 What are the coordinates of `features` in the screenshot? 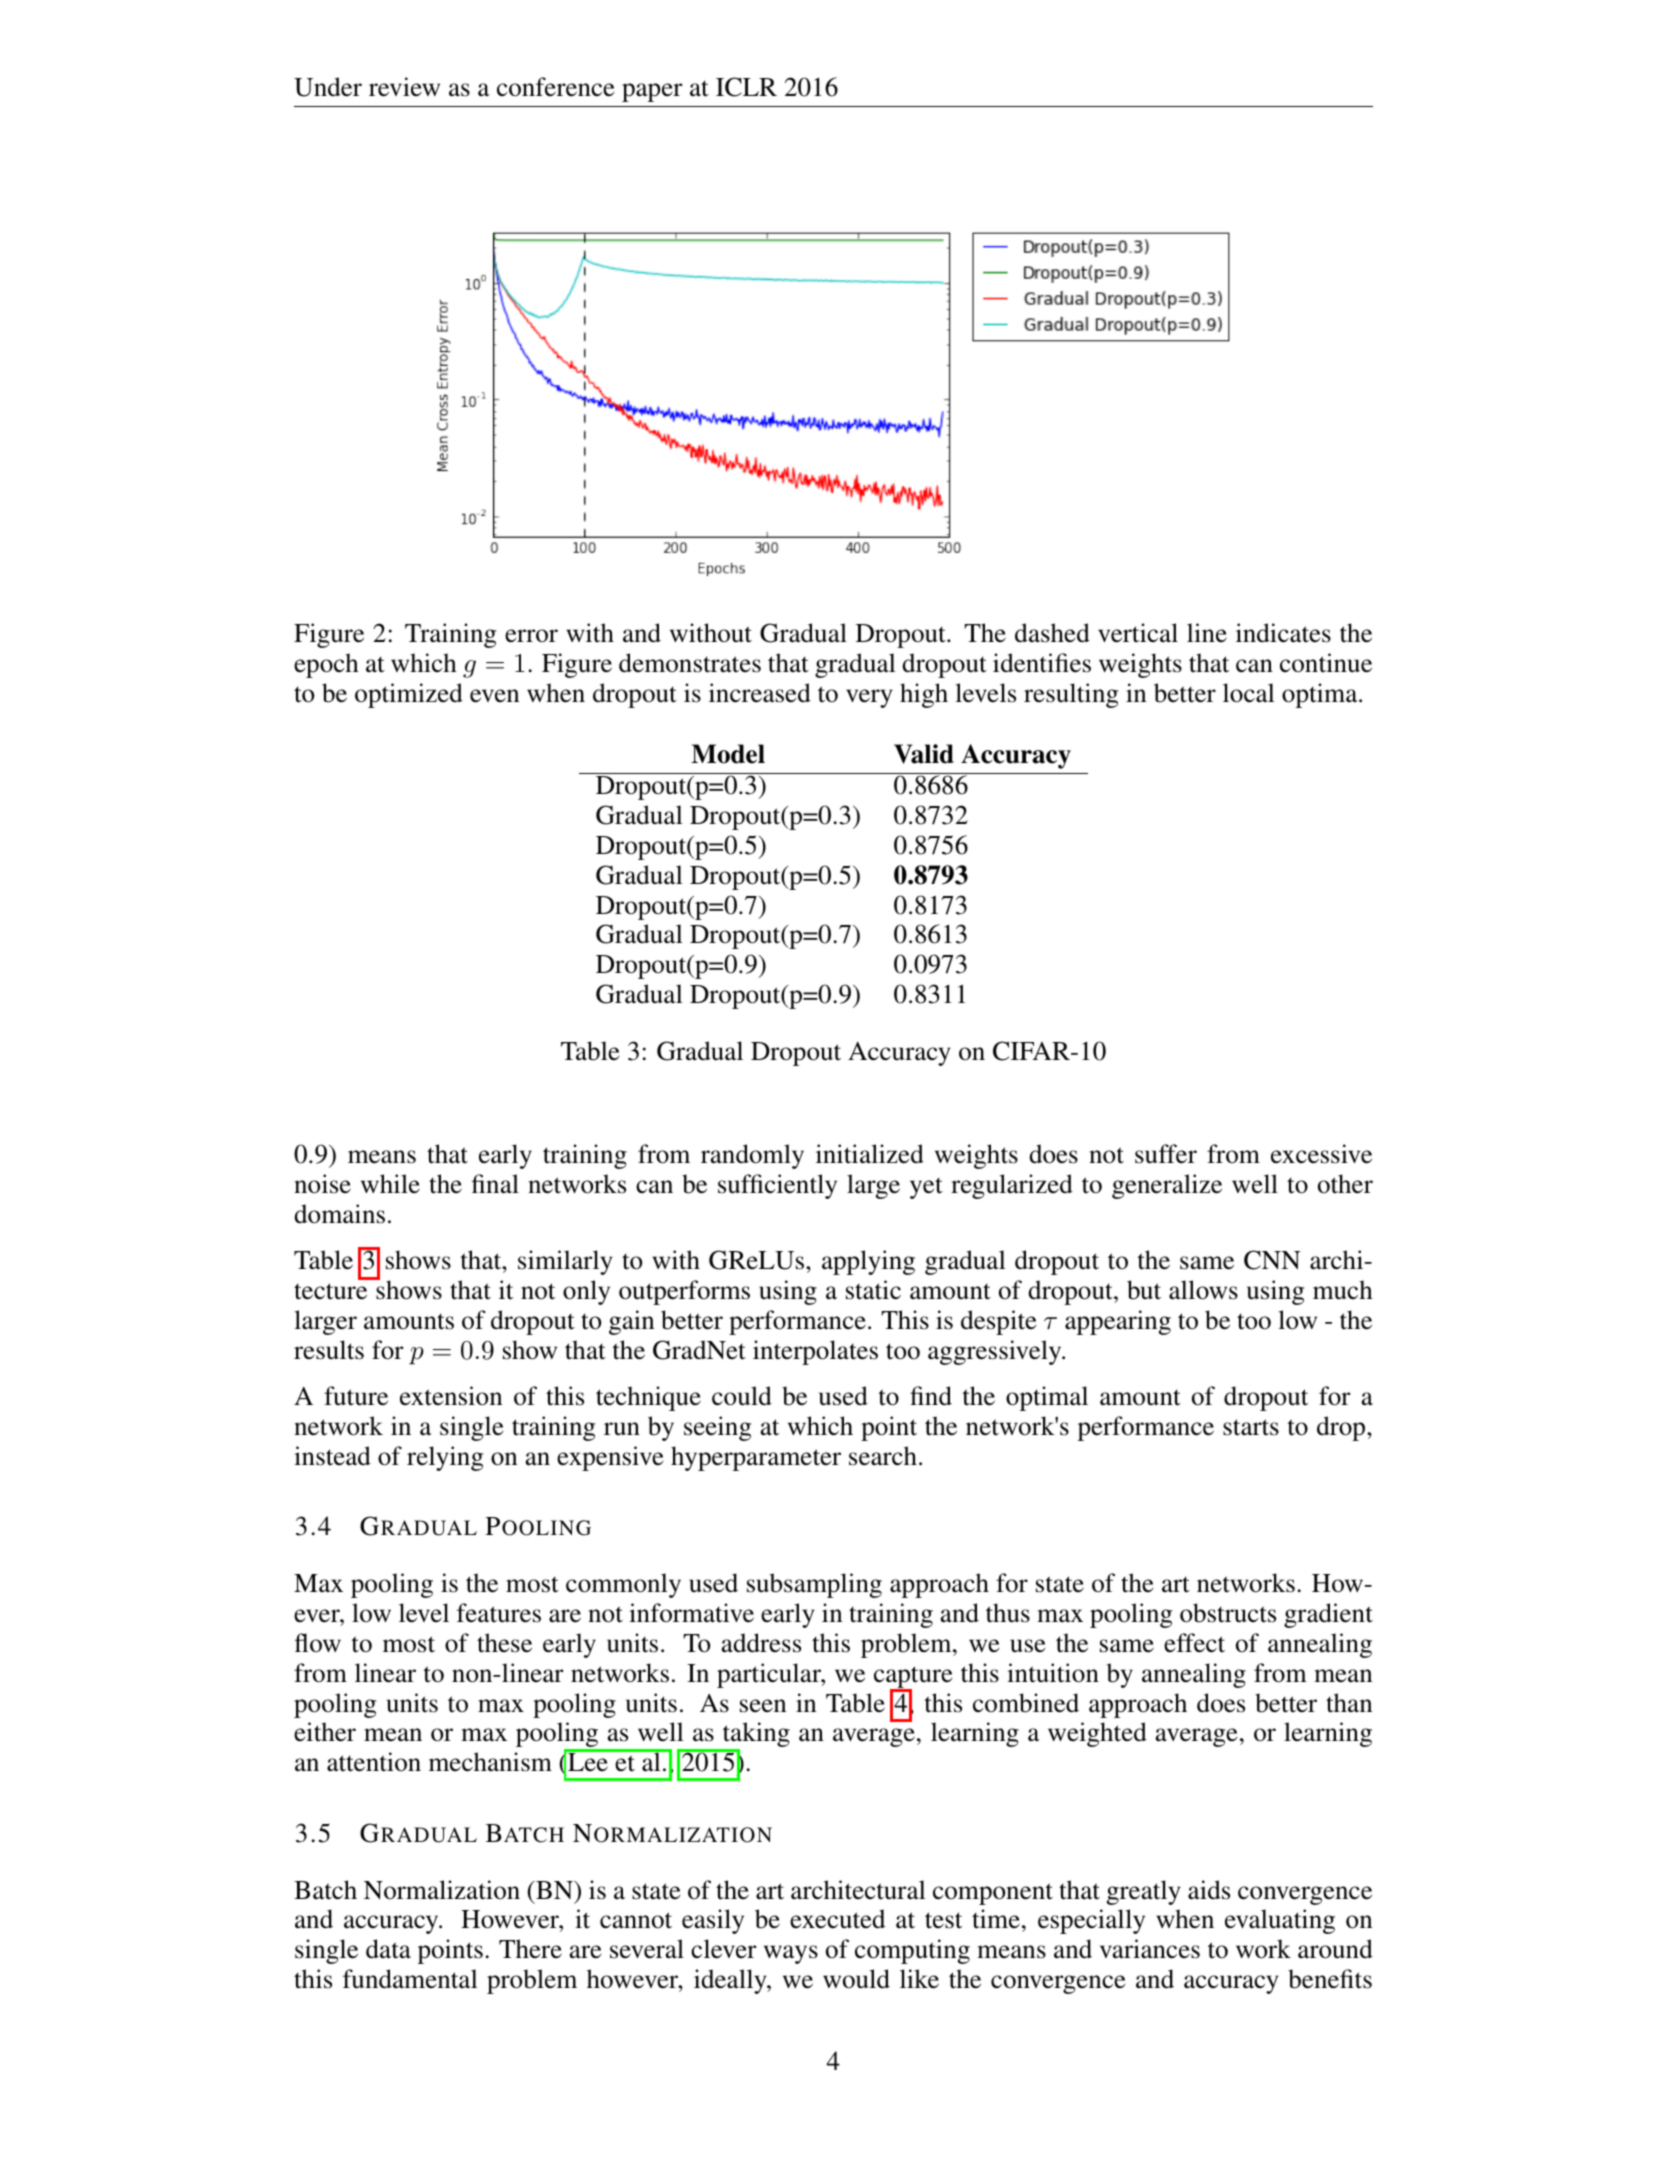 It's located at (499, 1613).
